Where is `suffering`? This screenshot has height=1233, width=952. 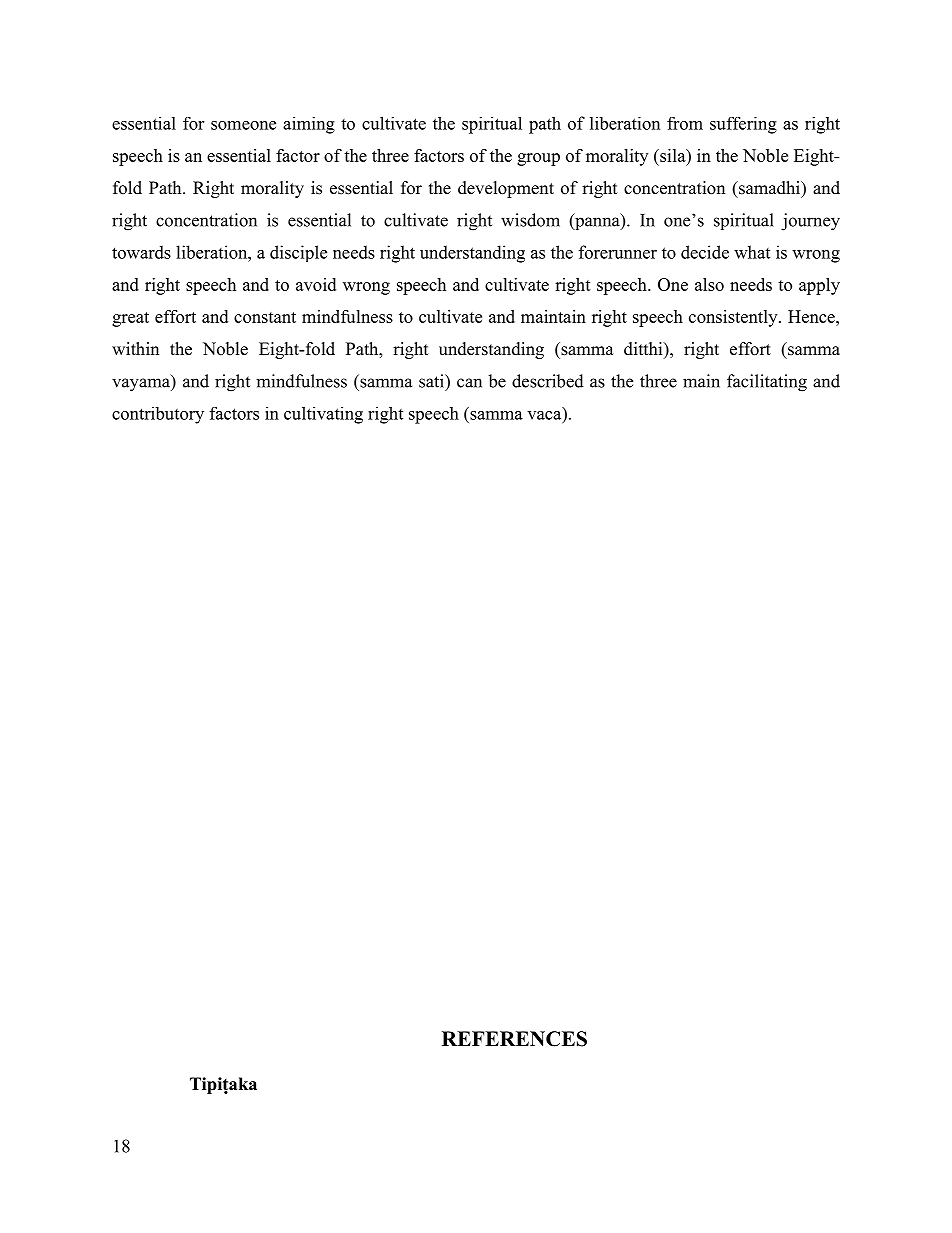 suffering is located at coordinates (743, 125).
